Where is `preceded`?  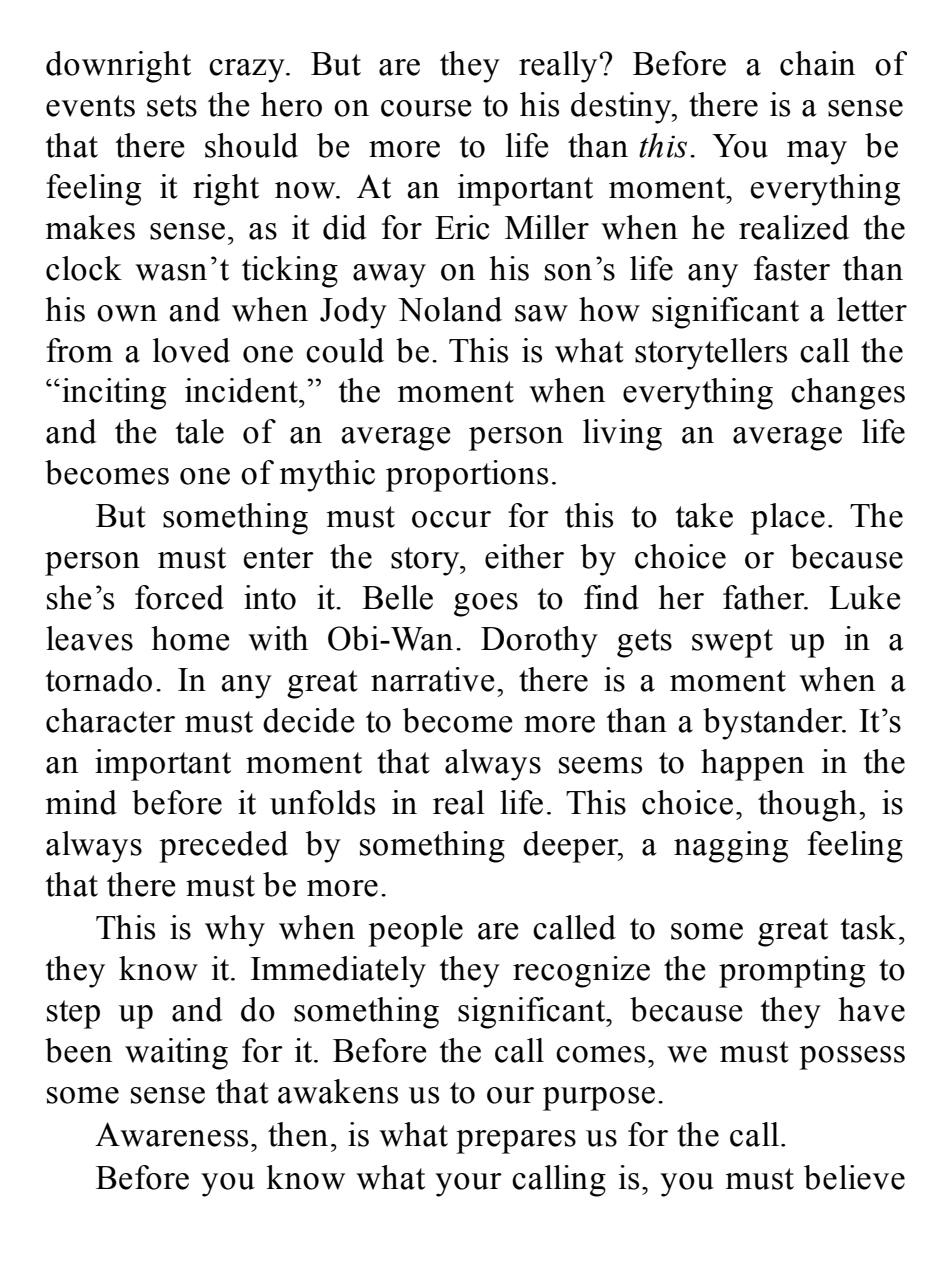
preceded is located at coordinates (223, 847).
